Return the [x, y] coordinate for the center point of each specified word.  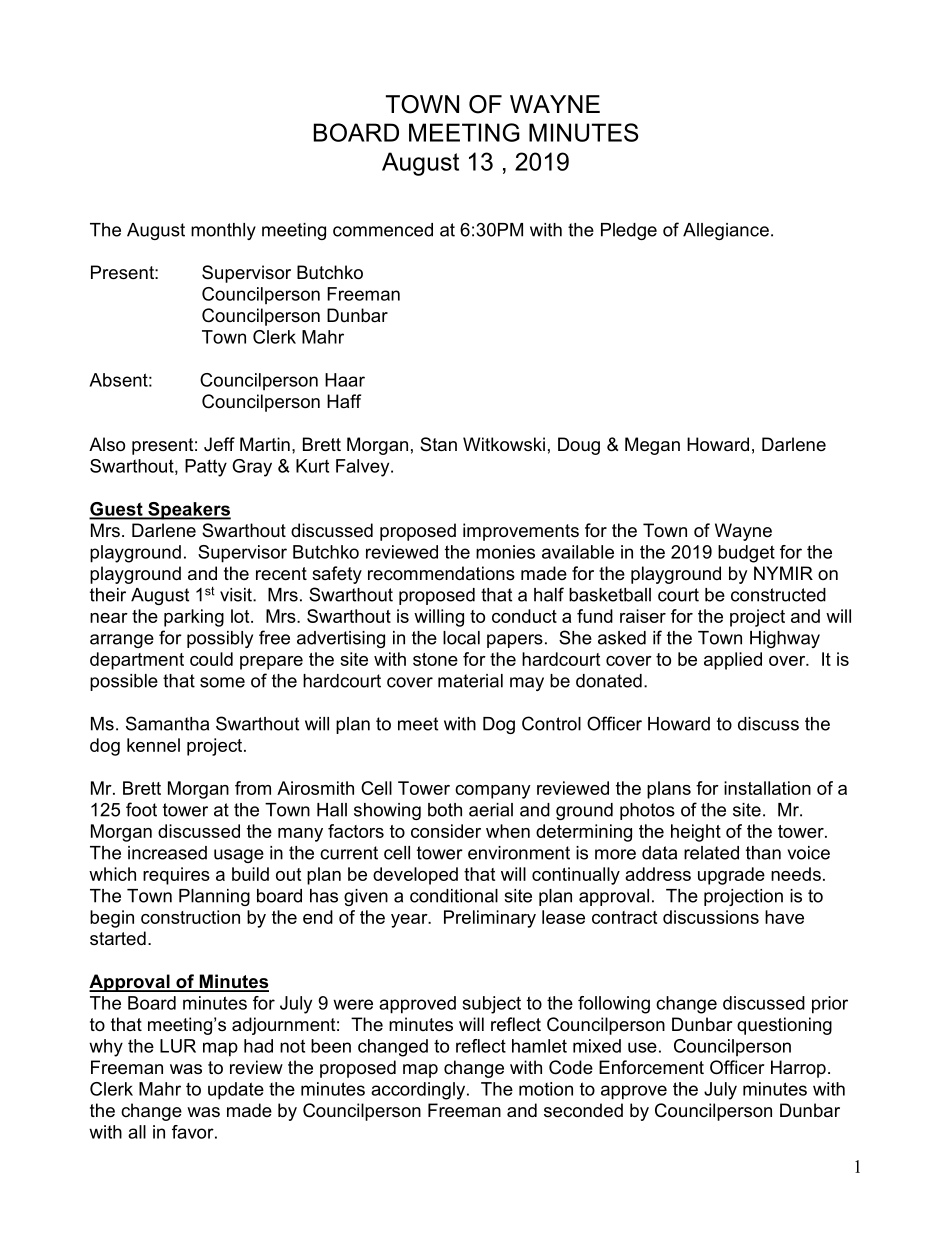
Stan [438, 444]
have [784, 917]
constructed [778, 595]
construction [190, 917]
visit [237, 595]
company [493, 792]
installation [767, 788]
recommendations [441, 573]
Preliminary [490, 919]
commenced [383, 230]
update [236, 1091]
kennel [153, 745]
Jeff [219, 444]
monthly [223, 231]
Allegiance [726, 231]
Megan [652, 446]
